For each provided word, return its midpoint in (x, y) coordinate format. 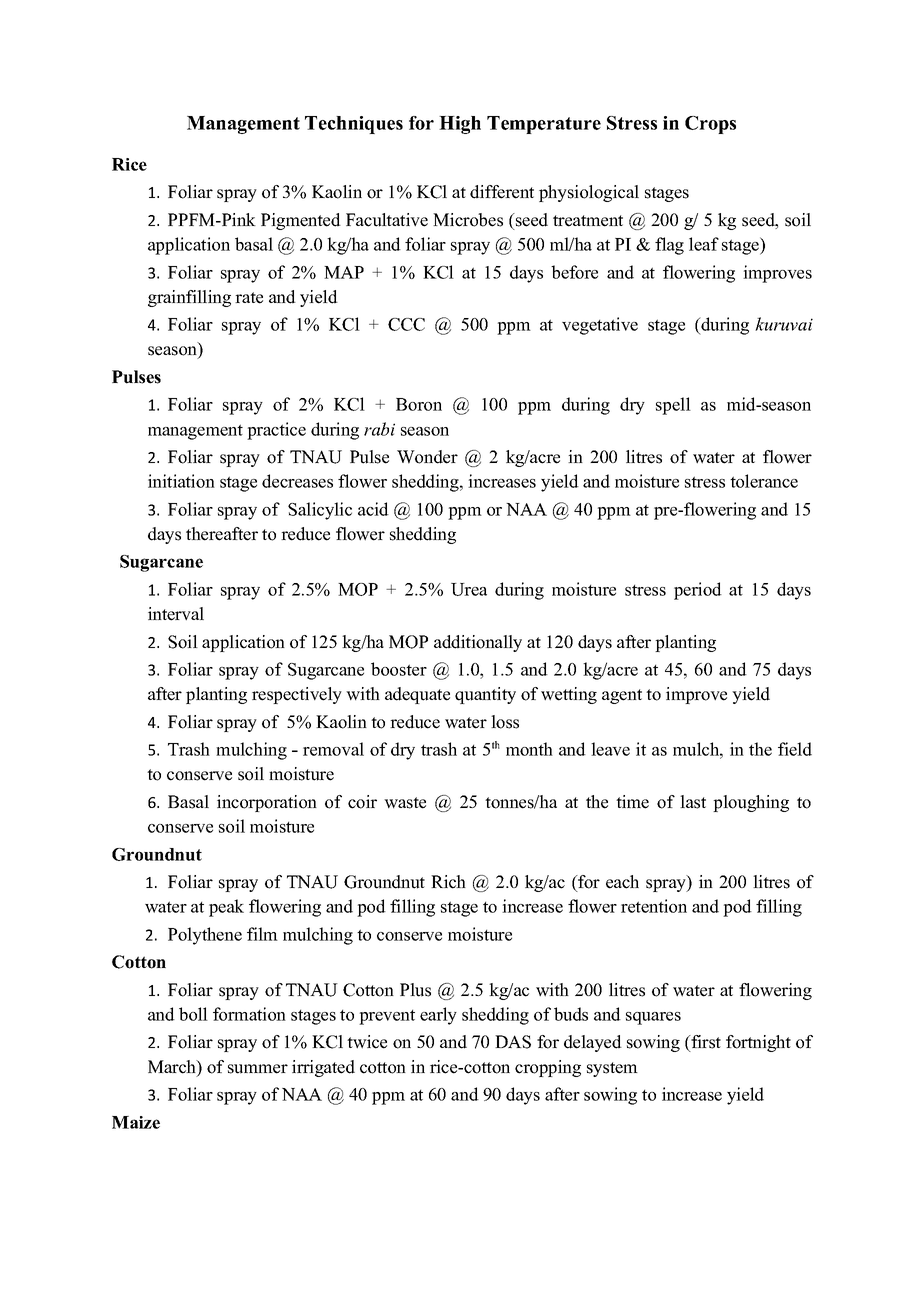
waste (405, 803)
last (693, 802)
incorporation (267, 803)
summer (258, 1069)
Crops (710, 125)
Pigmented (301, 221)
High (460, 125)
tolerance (764, 481)
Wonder (427, 457)
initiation (181, 481)
